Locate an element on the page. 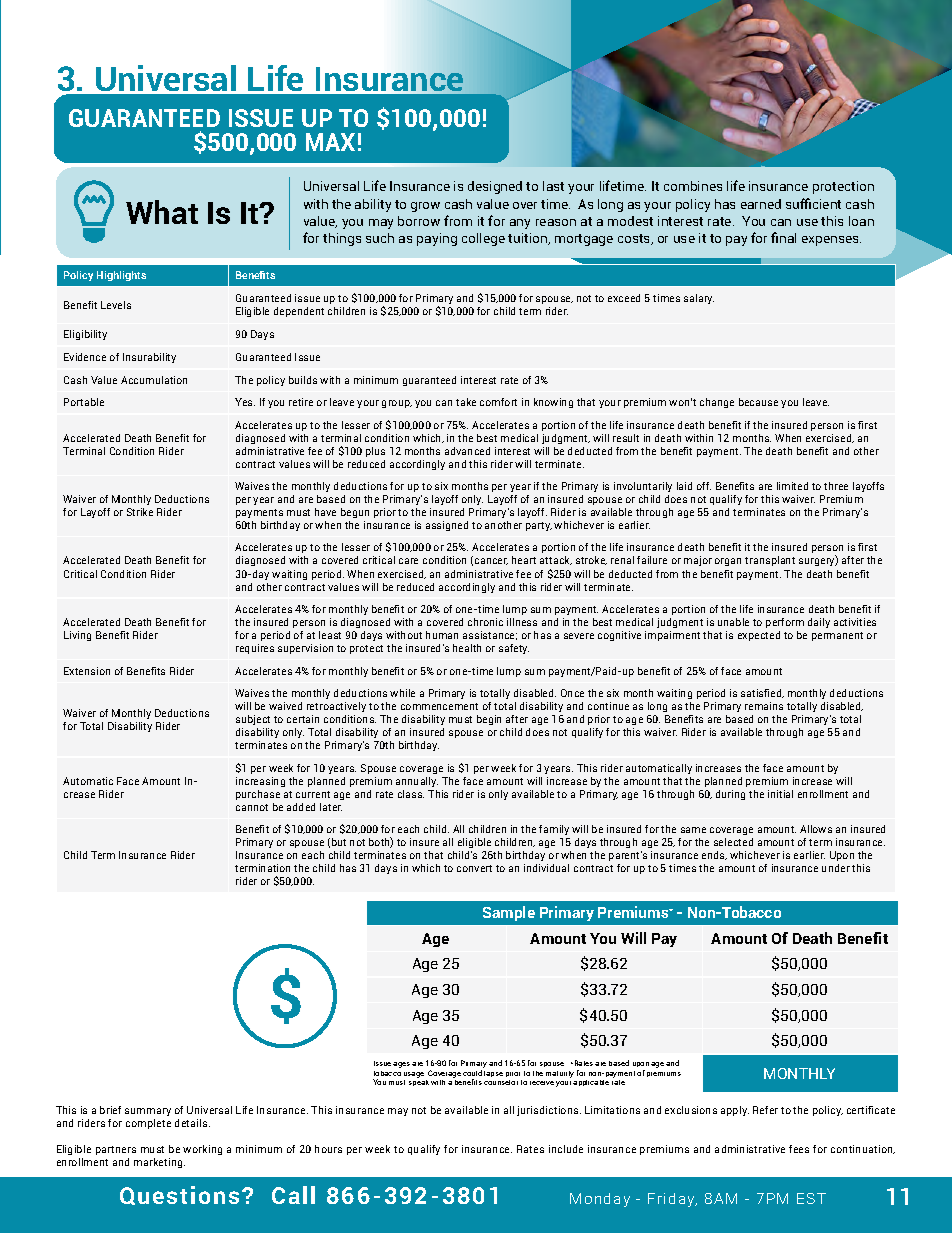  designed is located at coordinates (495, 187).
